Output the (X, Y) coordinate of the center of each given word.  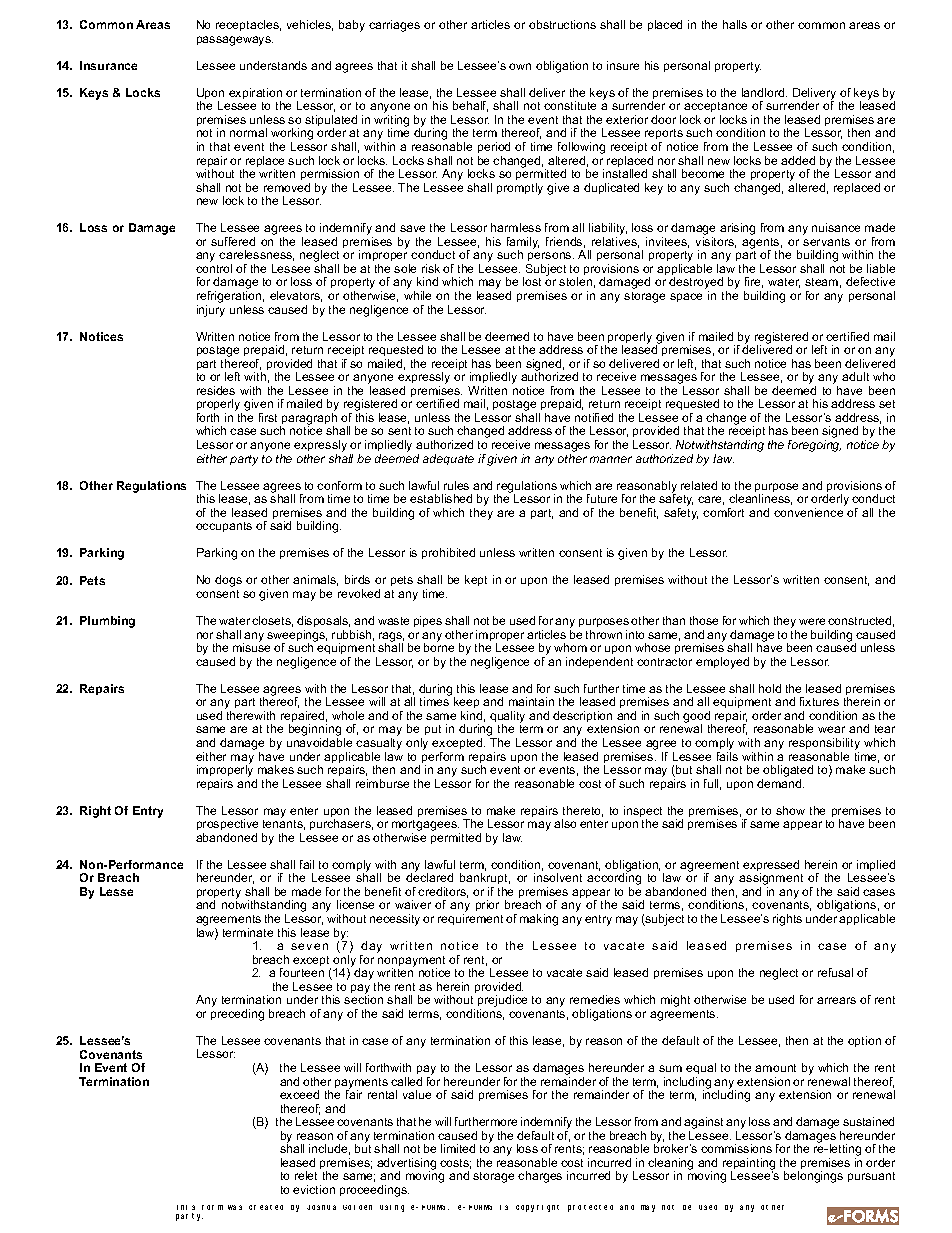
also (565, 823)
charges (540, 1177)
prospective (227, 826)
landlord (764, 92)
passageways (235, 41)
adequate (448, 459)
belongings (813, 1177)
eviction (314, 1189)
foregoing (814, 446)
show (790, 810)
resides (216, 390)
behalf (470, 106)
